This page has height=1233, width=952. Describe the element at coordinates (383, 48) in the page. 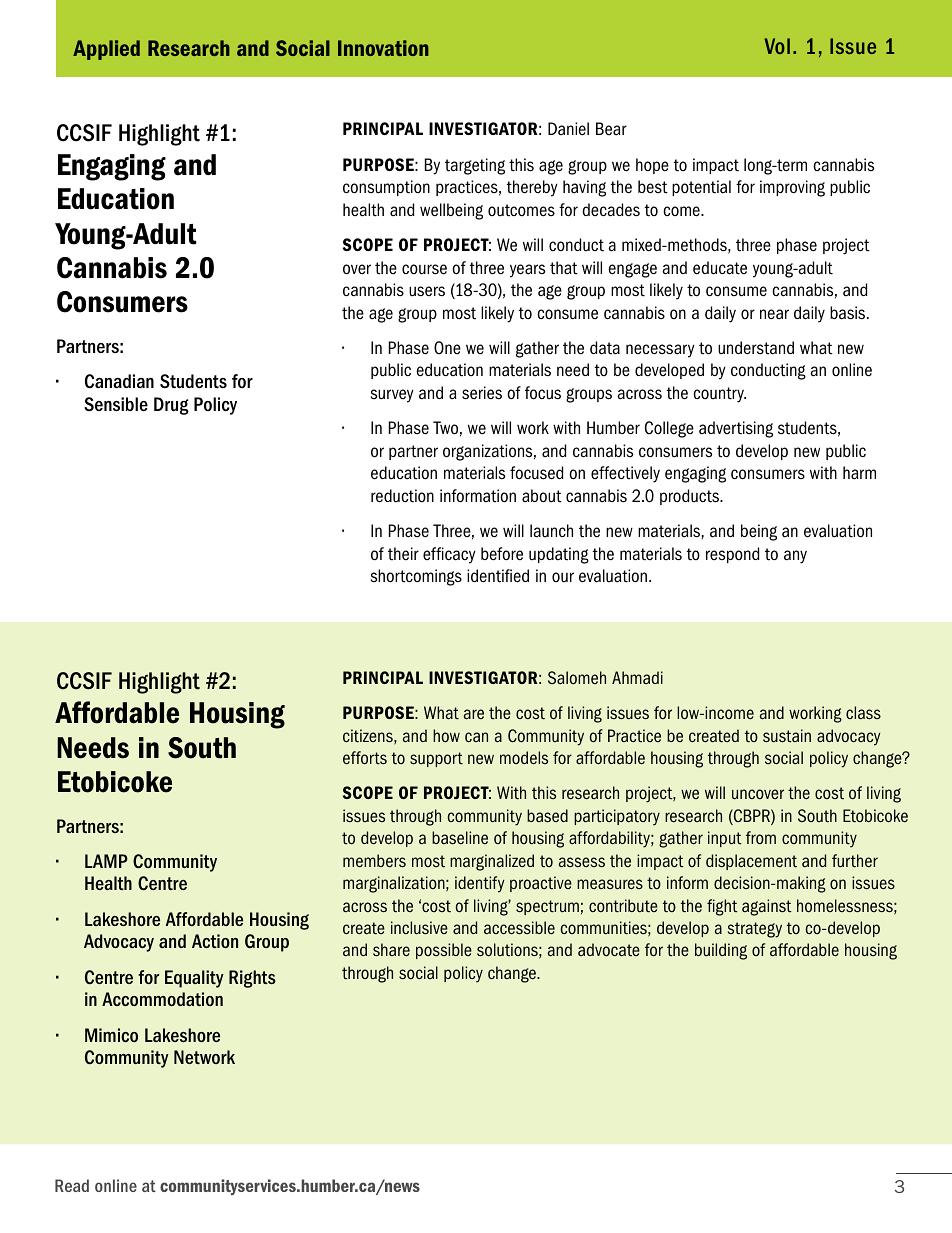

I see `Innovation` at that location.
